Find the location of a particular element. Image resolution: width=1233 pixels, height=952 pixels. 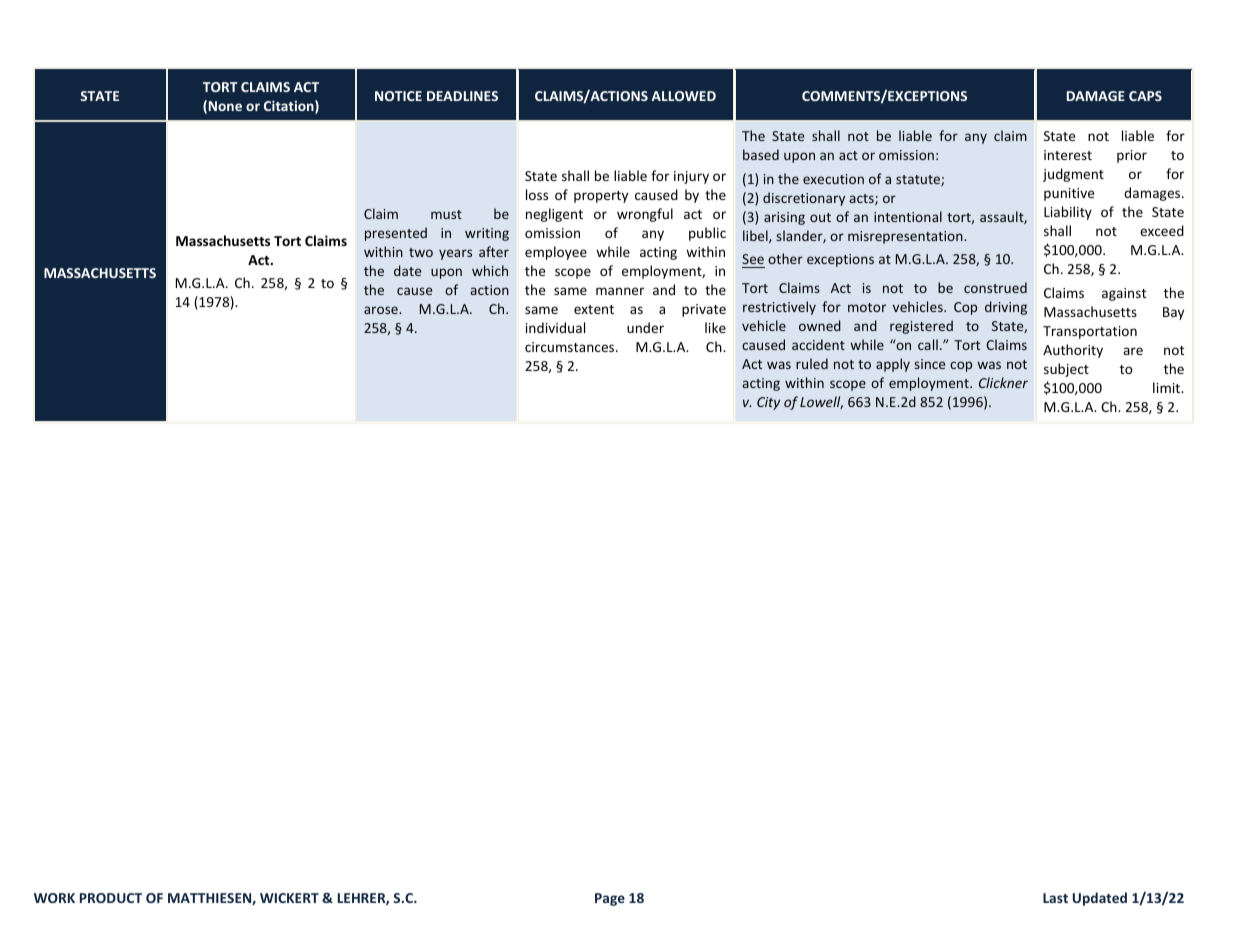

interest is located at coordinates (1068, 155).
